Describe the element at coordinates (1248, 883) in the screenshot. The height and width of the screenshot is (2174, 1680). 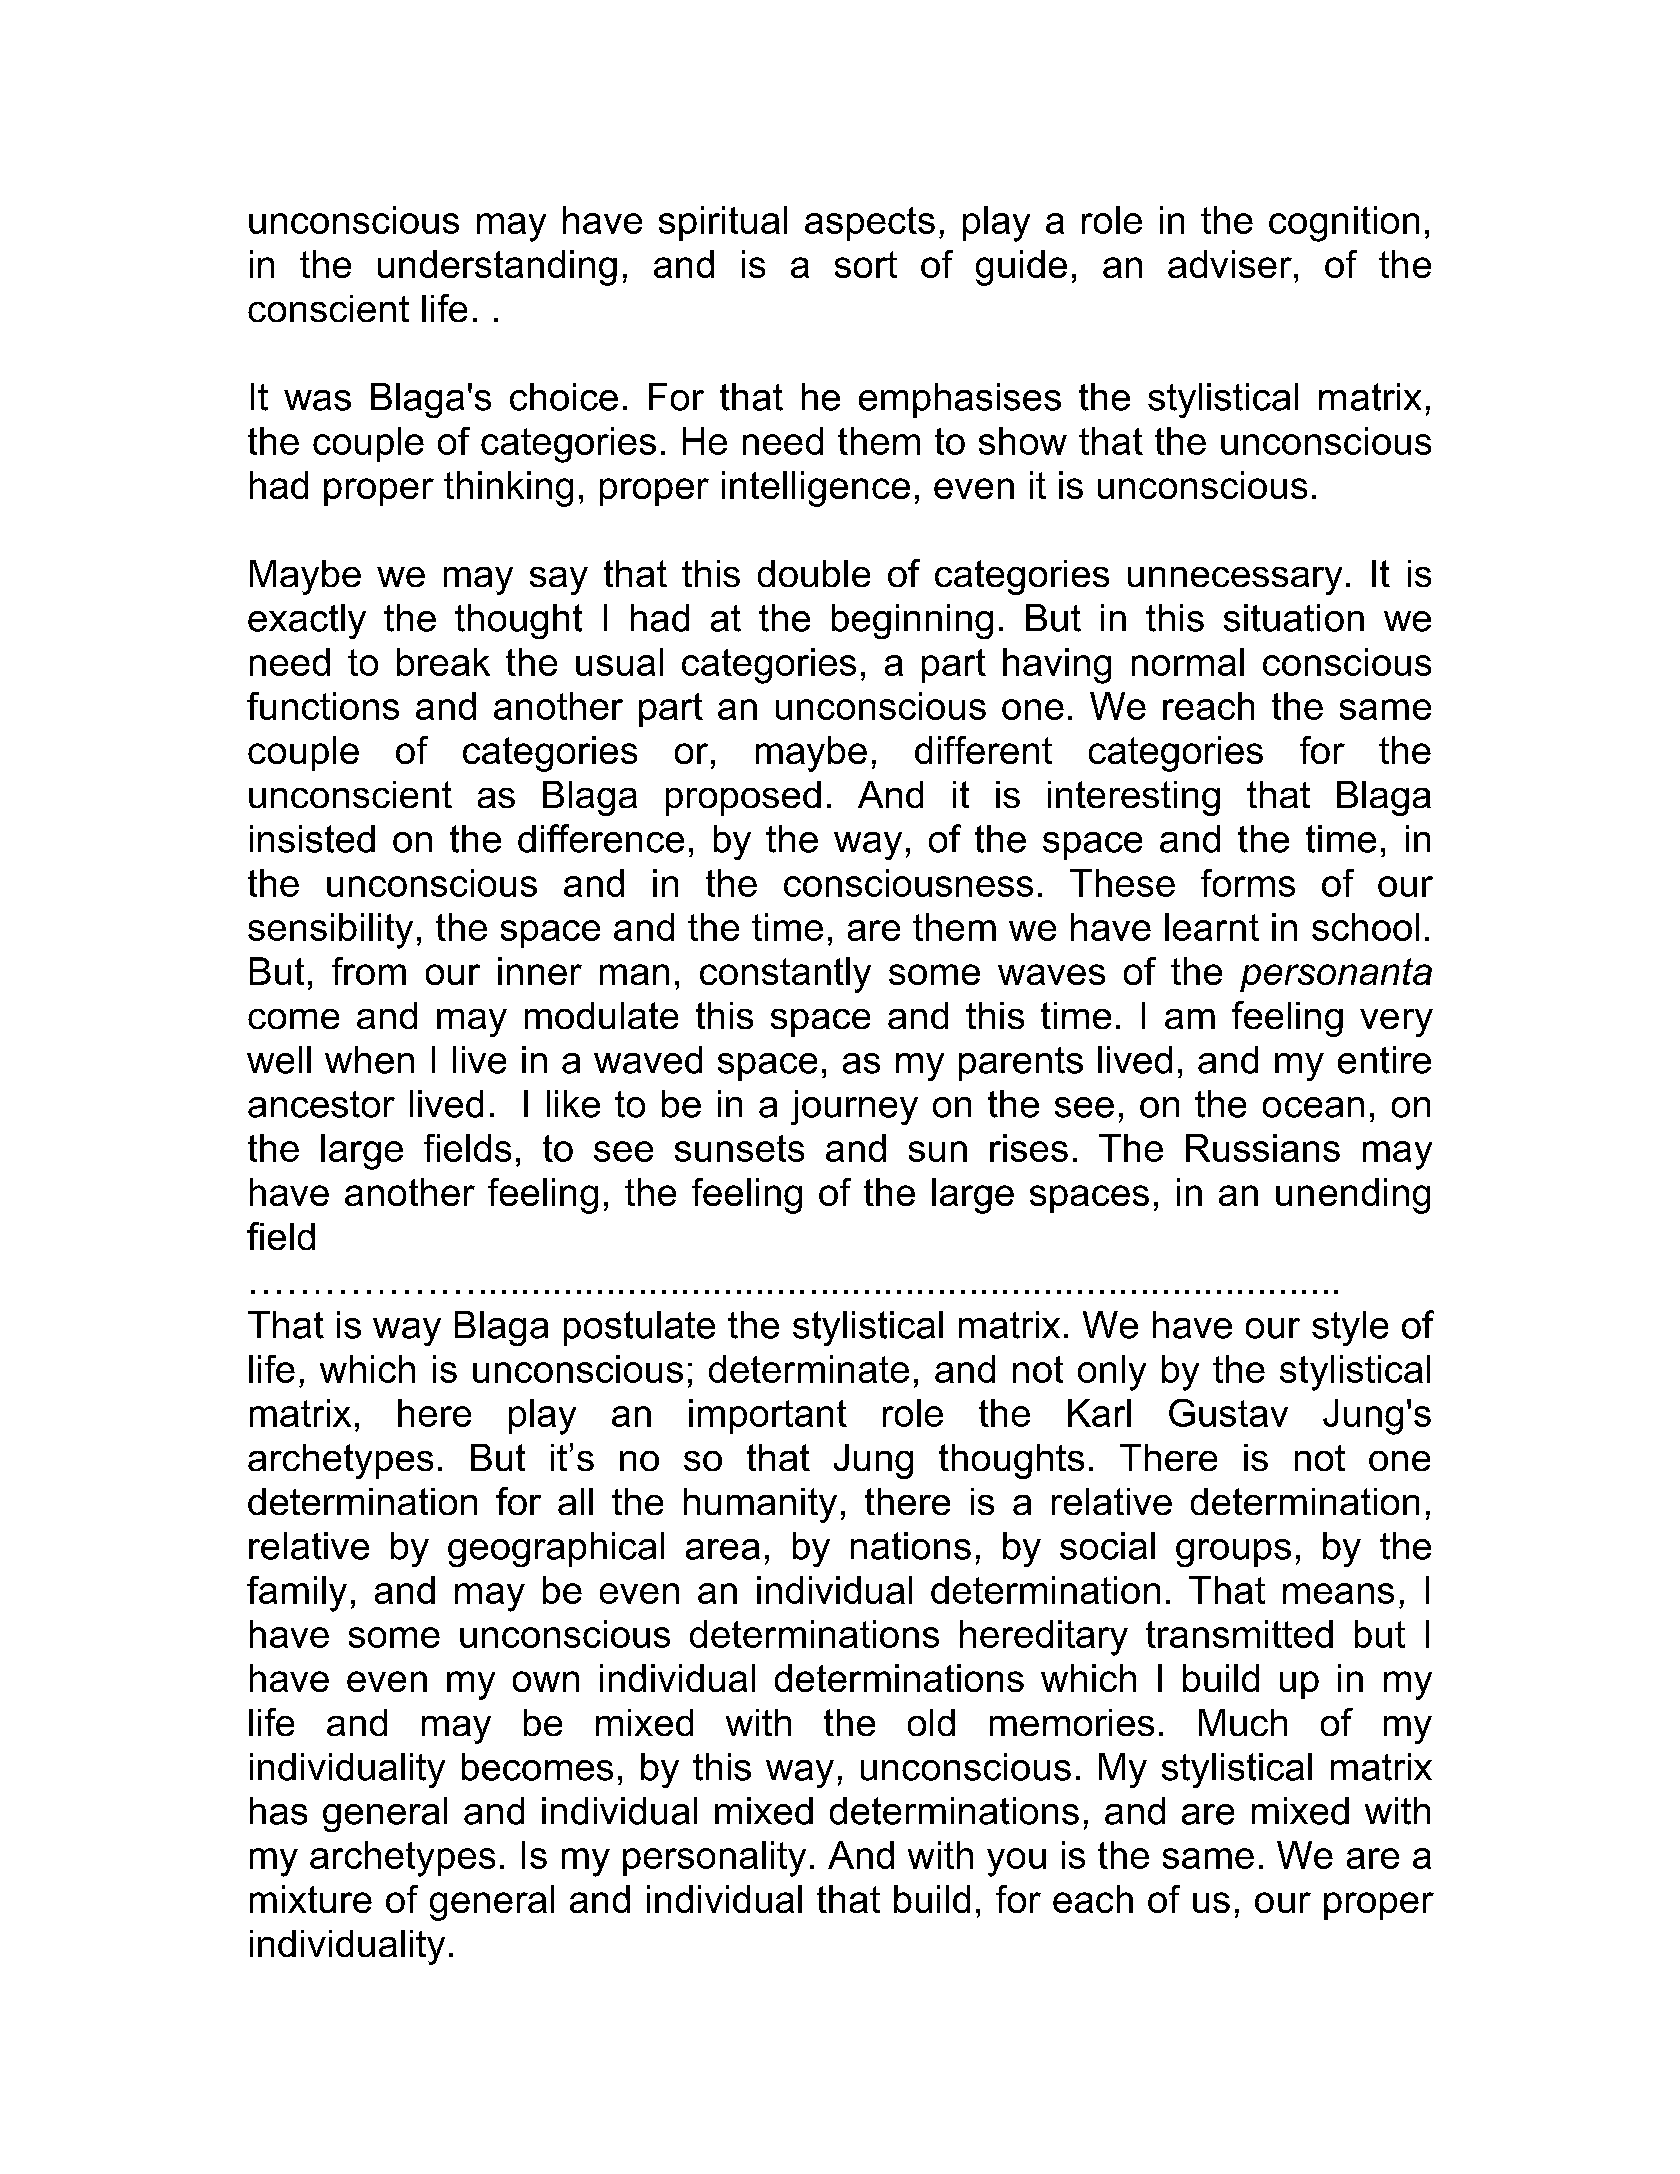
I see `forms` at that location.
